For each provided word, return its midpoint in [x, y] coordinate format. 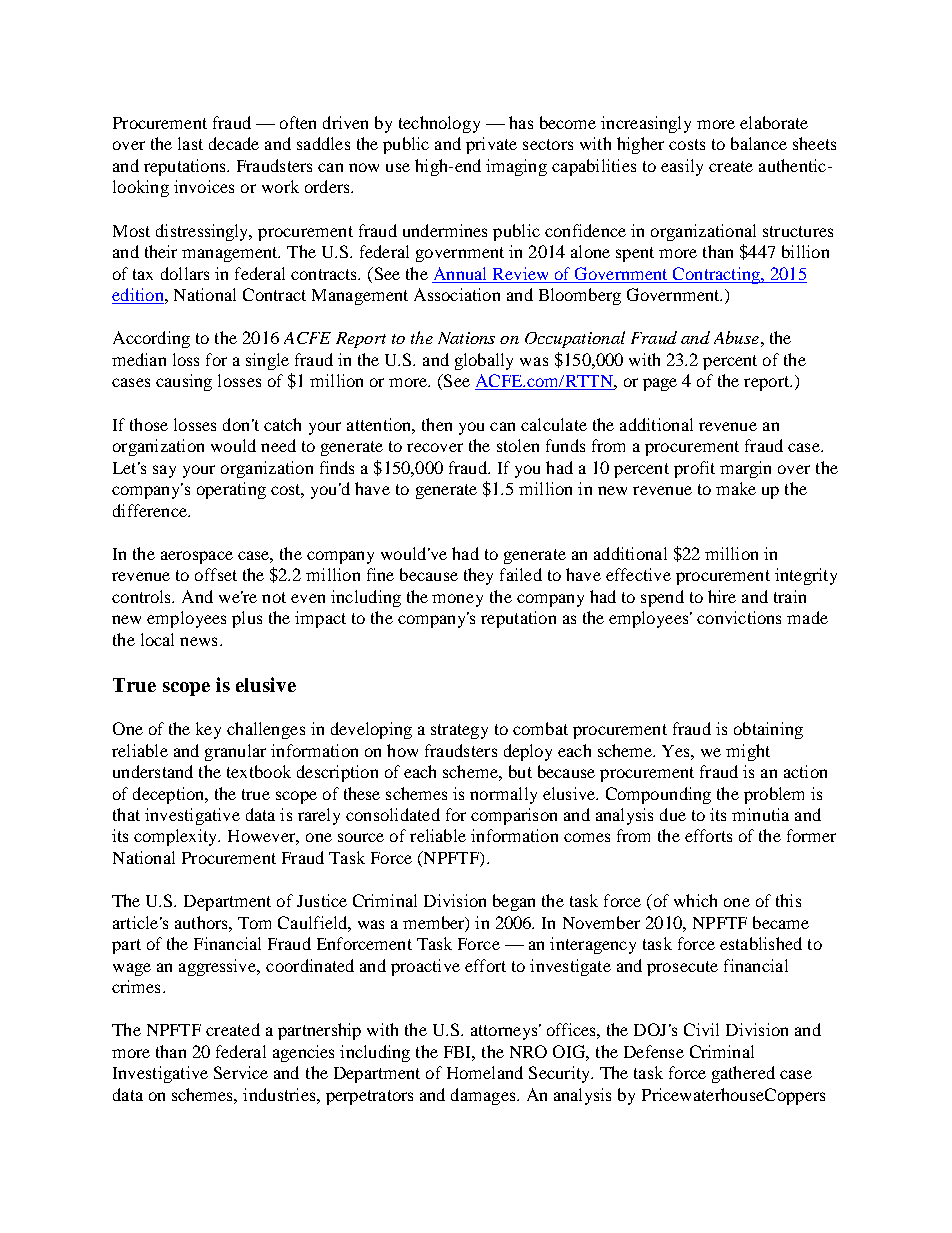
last [190, 143]
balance [759, 143]
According [151, 339]
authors [202, 922]
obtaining [768, 730]
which [695, 900]
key [208, 730]
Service [241, 1072]
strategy [459, 731]
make [736, 488]
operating [231, 490]
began [514, 902]
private [491, 145]
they [478, 576]
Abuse [736, 337]
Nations [466, 338]
